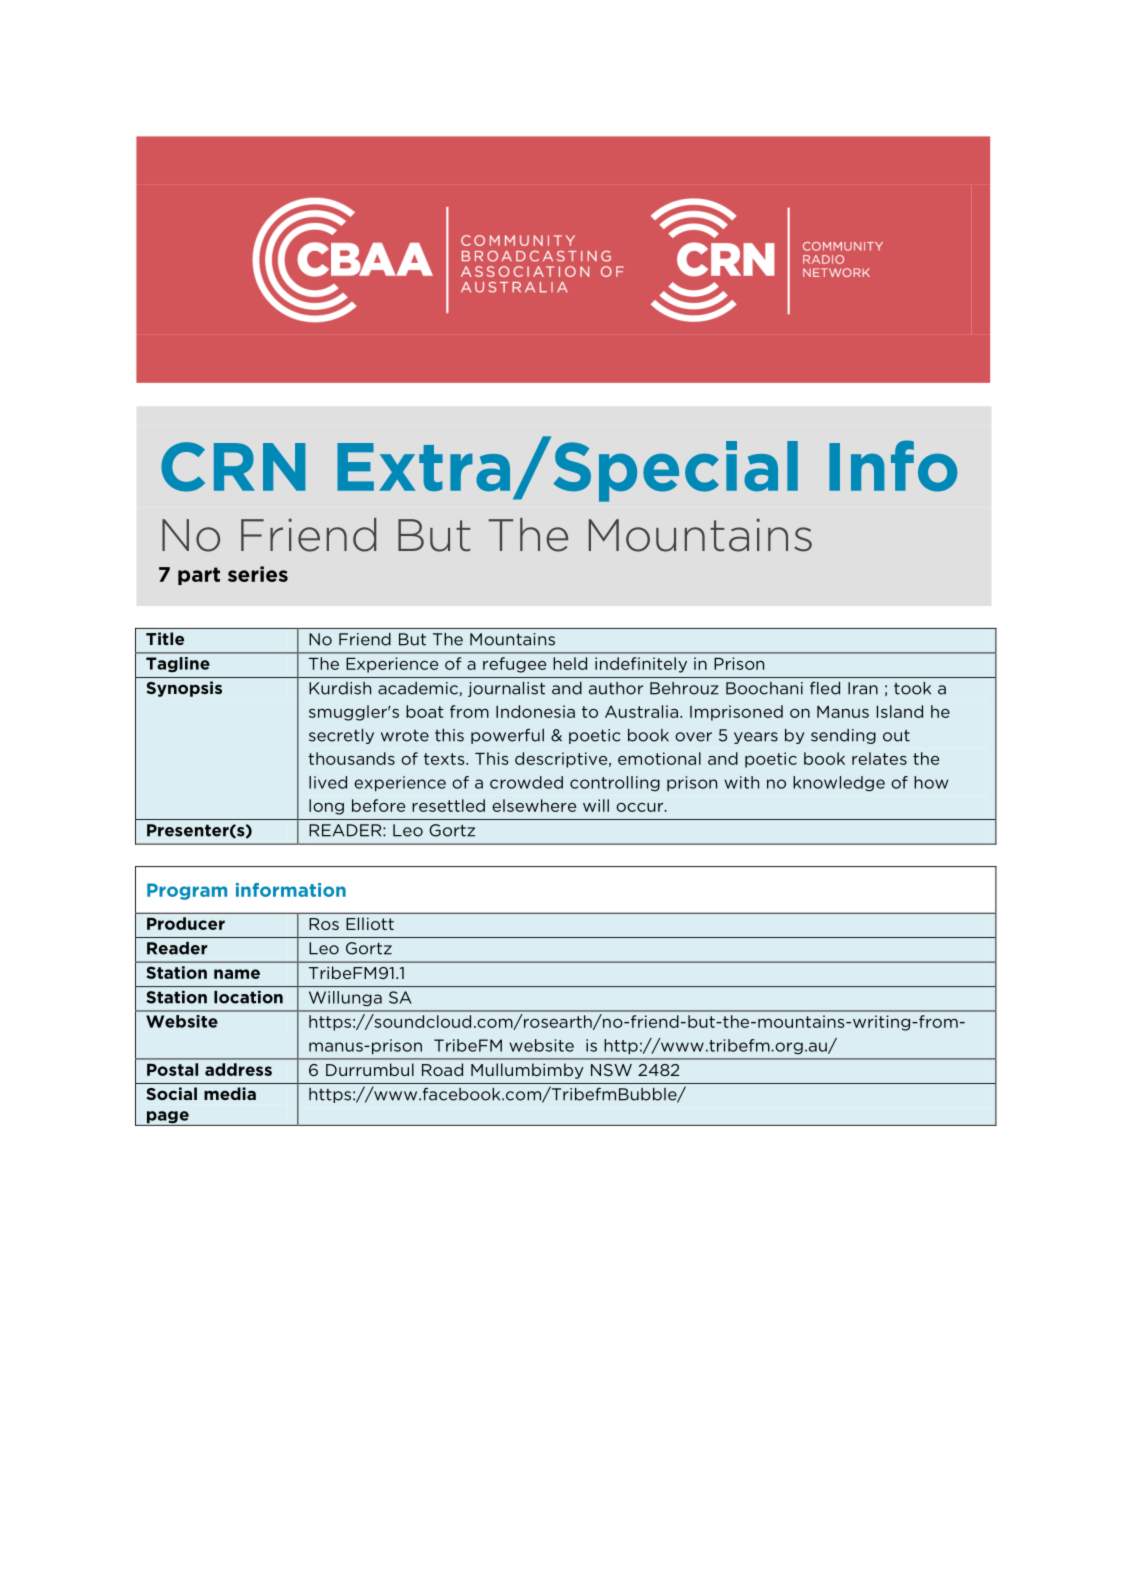  Describe the element at coordinates (326, 807) in the document. I see `long` at that location.
